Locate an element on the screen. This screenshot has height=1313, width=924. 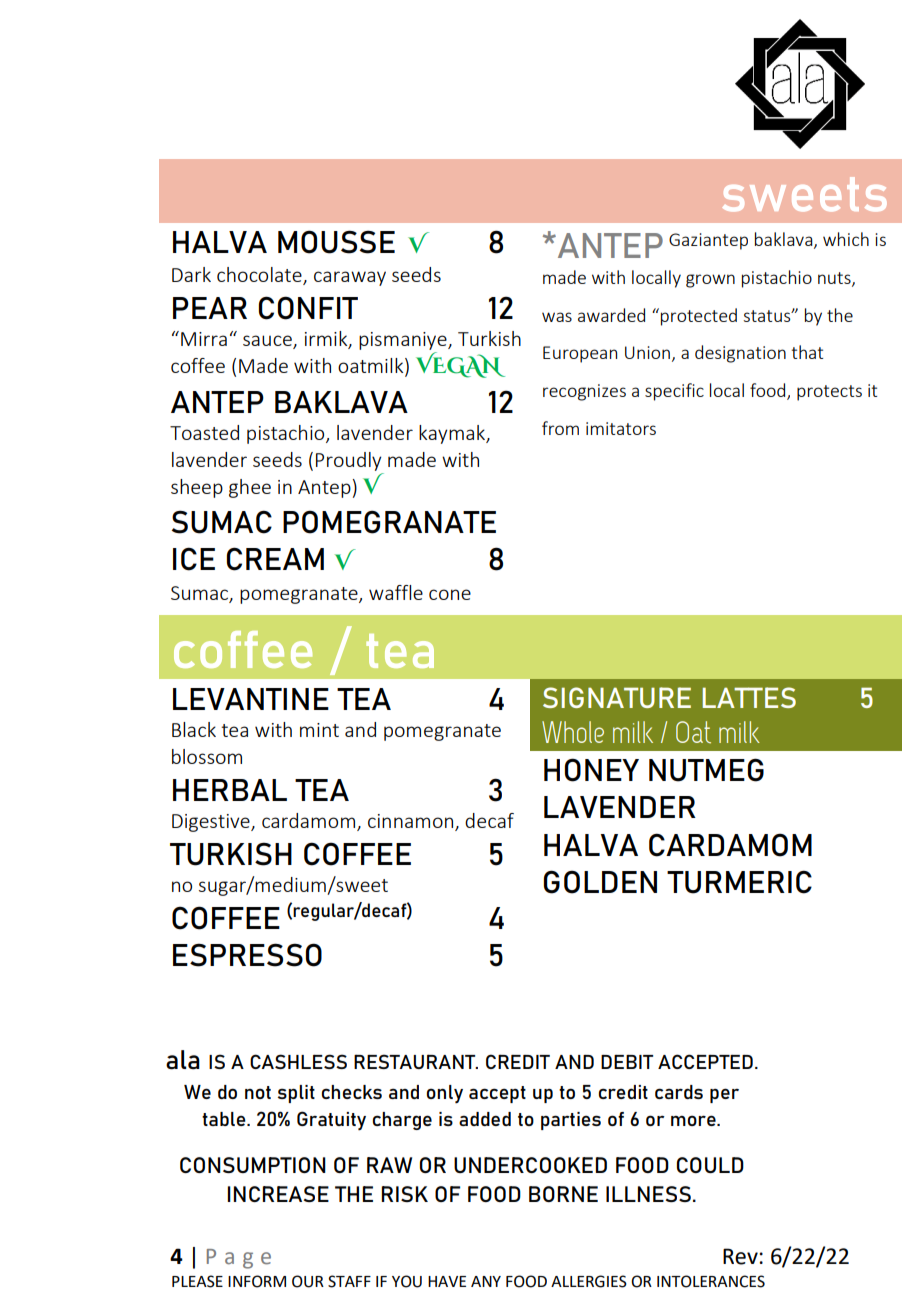
grown is located at coordinates (710, 281).
